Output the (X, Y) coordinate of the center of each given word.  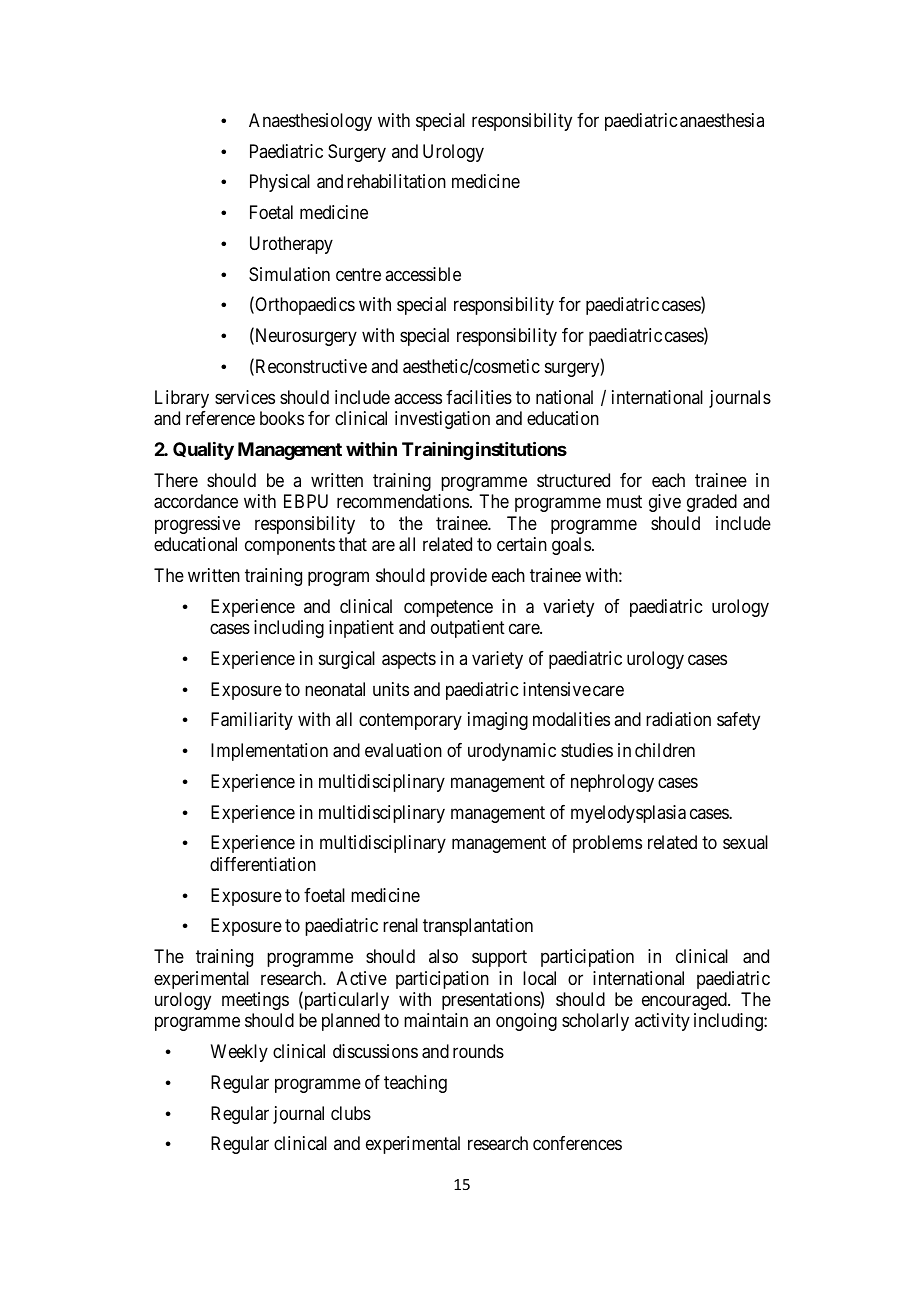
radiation (678, 719)
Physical (280, 183)
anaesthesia (722, 120)
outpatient (468, 629)
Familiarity (252, 721)
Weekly (239, 1053)
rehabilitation (396, 181)
